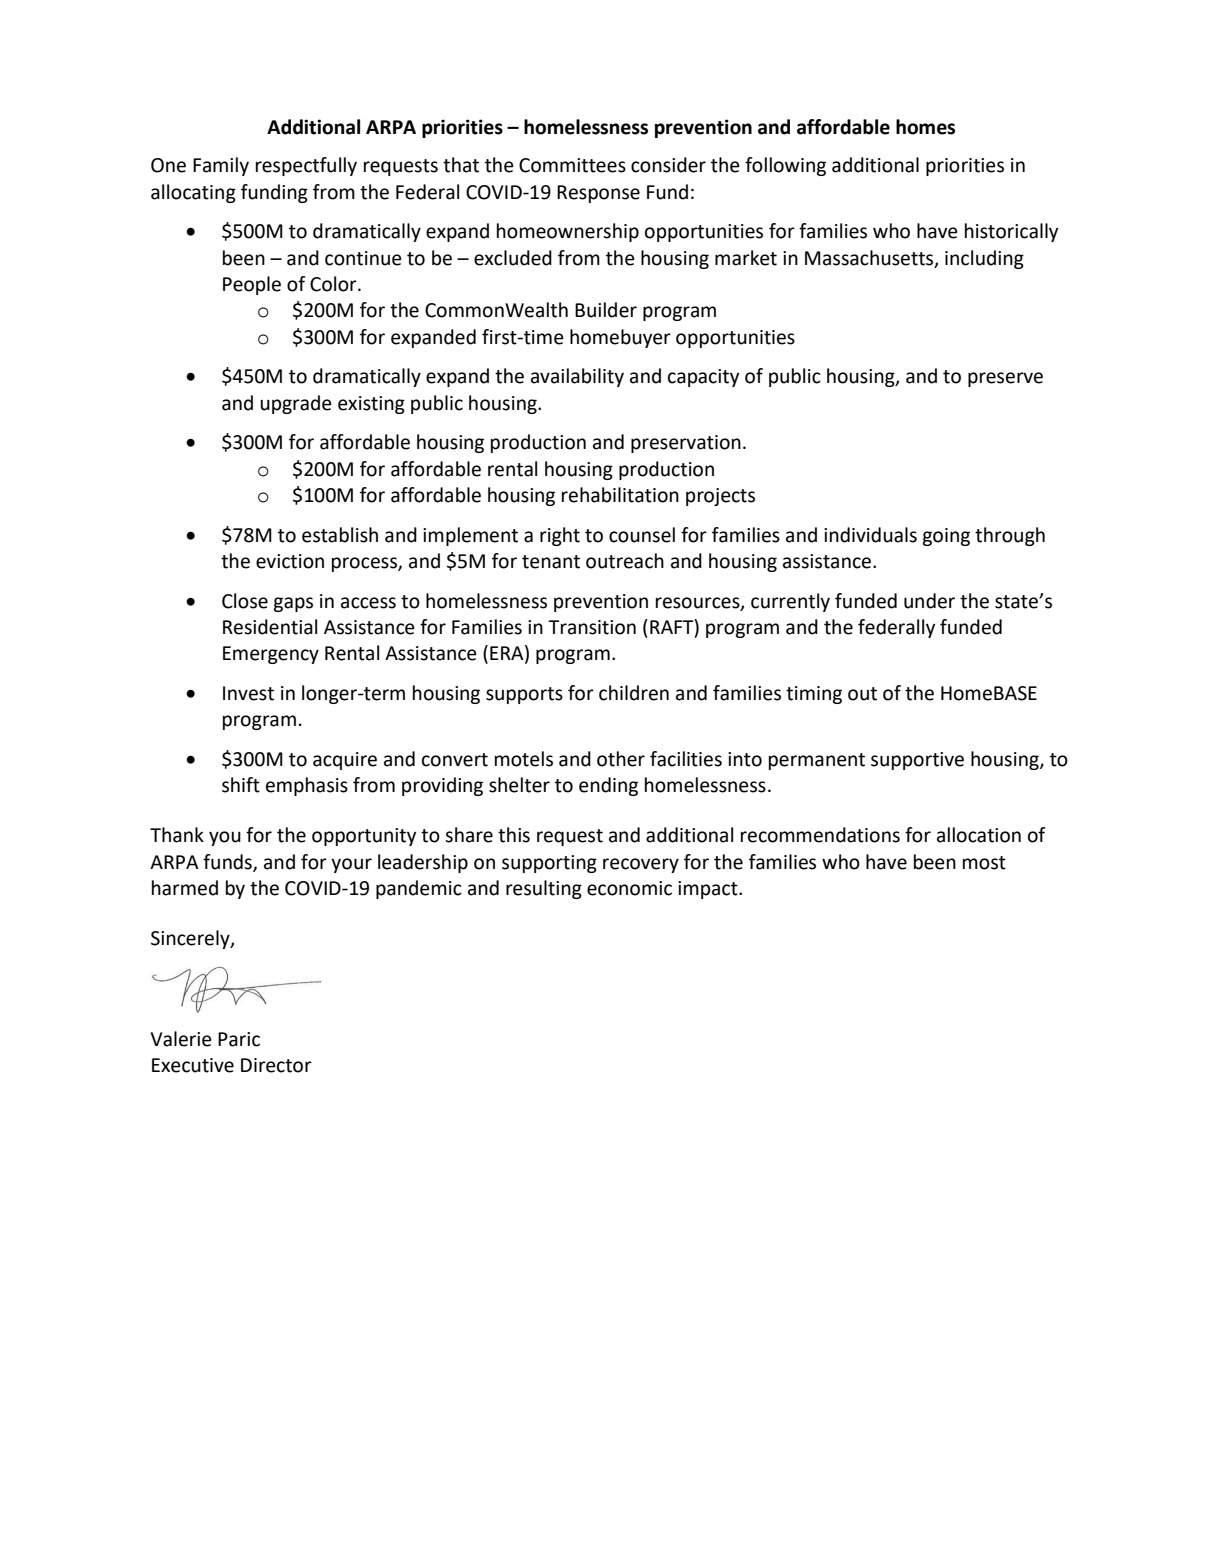 The height and width of the screenshot is (1560, 1206). I want to click on Close, so click(245, 601).
